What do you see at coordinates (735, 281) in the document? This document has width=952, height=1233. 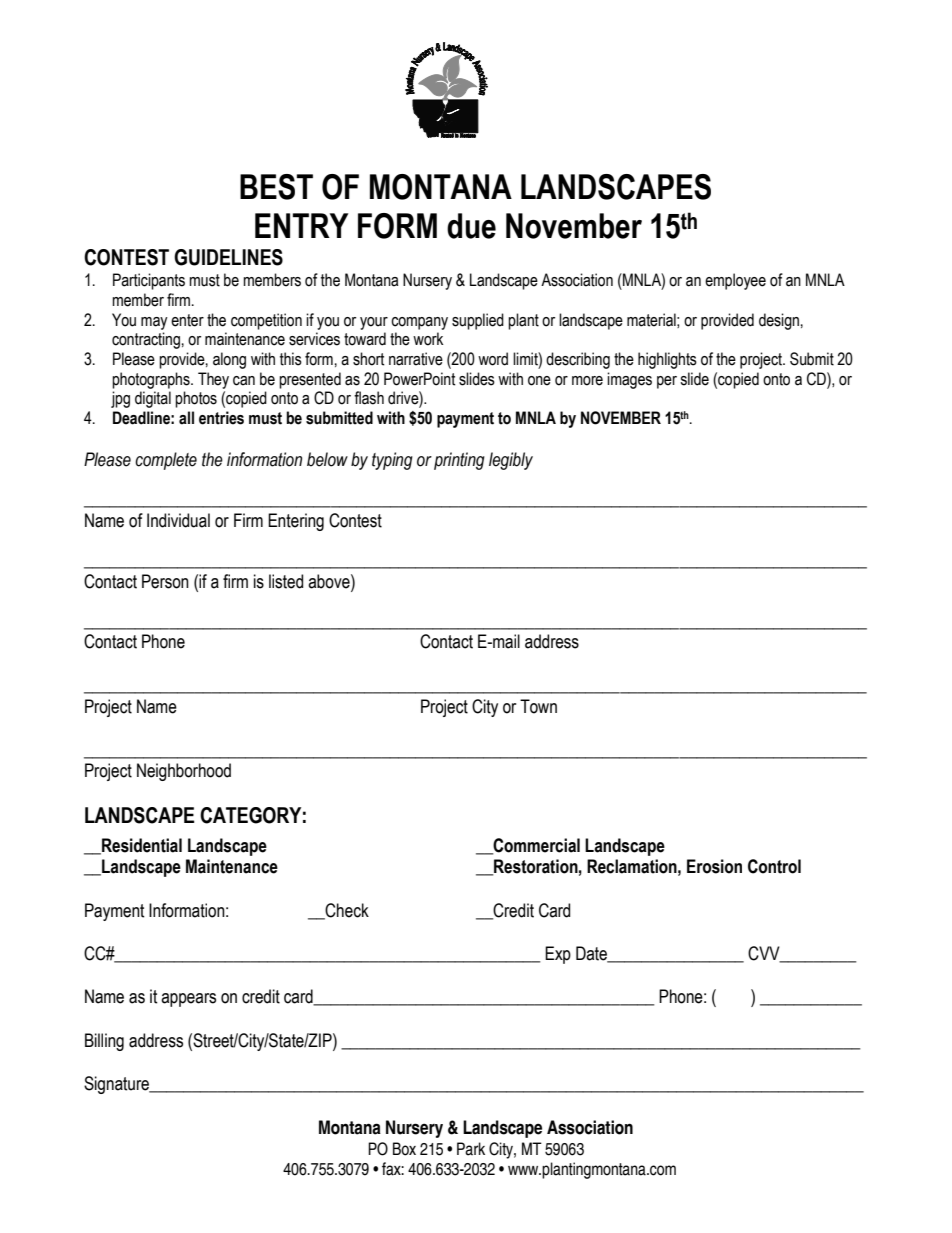 I see `employee` at bounding box center [735, 281].
